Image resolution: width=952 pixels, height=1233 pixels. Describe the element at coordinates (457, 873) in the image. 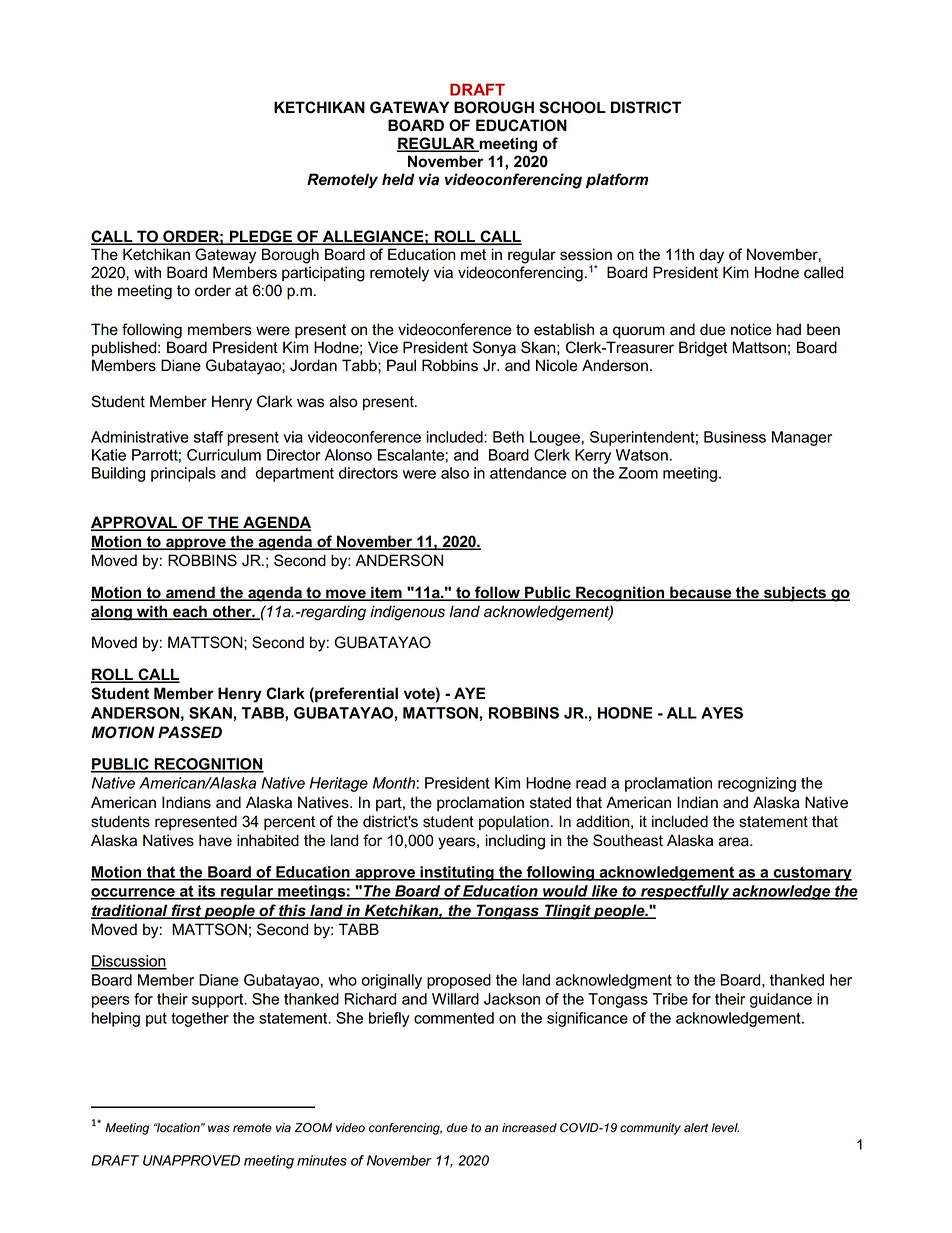

I see `instituting` at that location.
